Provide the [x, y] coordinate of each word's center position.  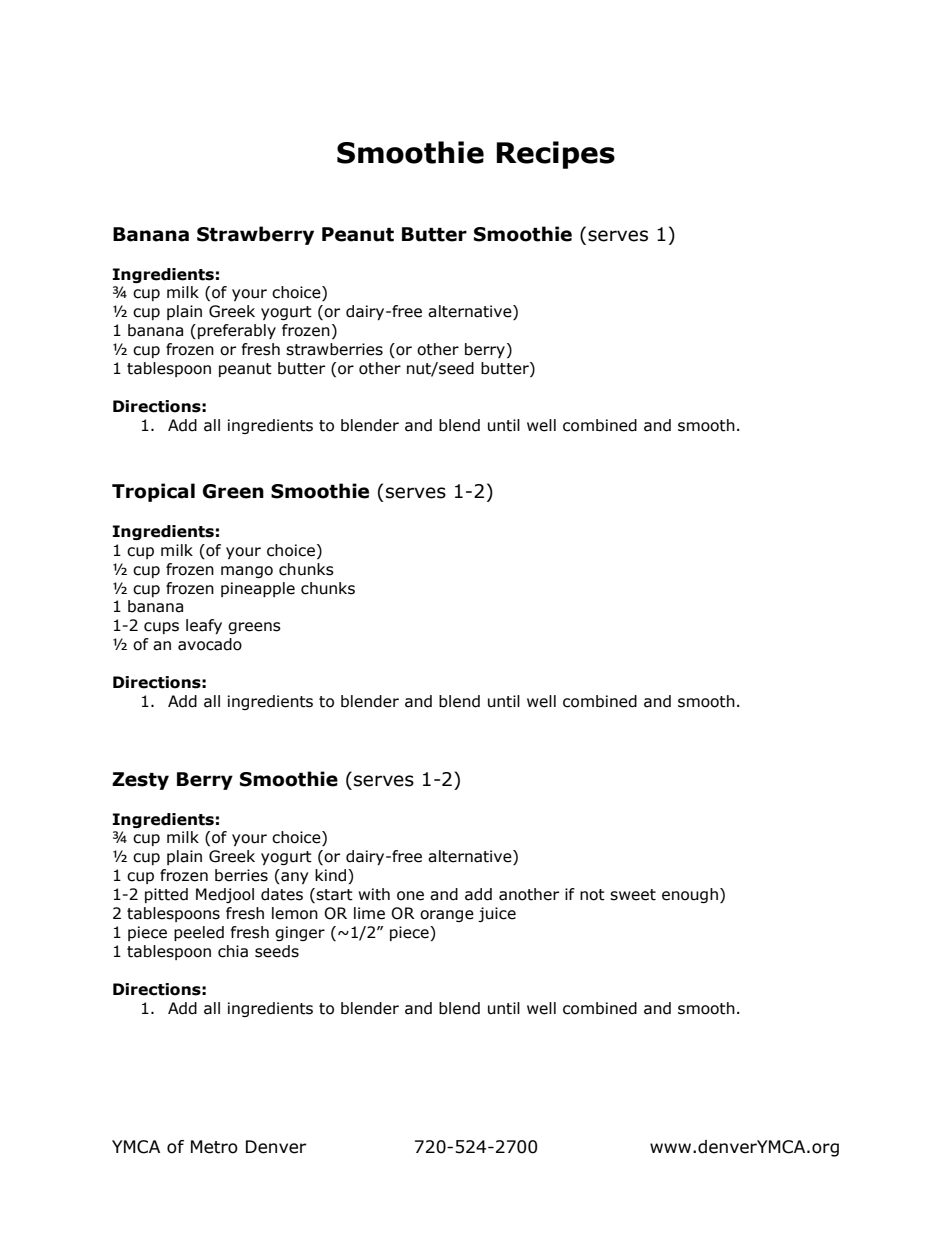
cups [161, 628]
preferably [237, 331]
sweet [633, 895]
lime [369, 913]
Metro [214, 1147]
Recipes [555, 155]
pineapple [258, 589]
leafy [204, 626]
